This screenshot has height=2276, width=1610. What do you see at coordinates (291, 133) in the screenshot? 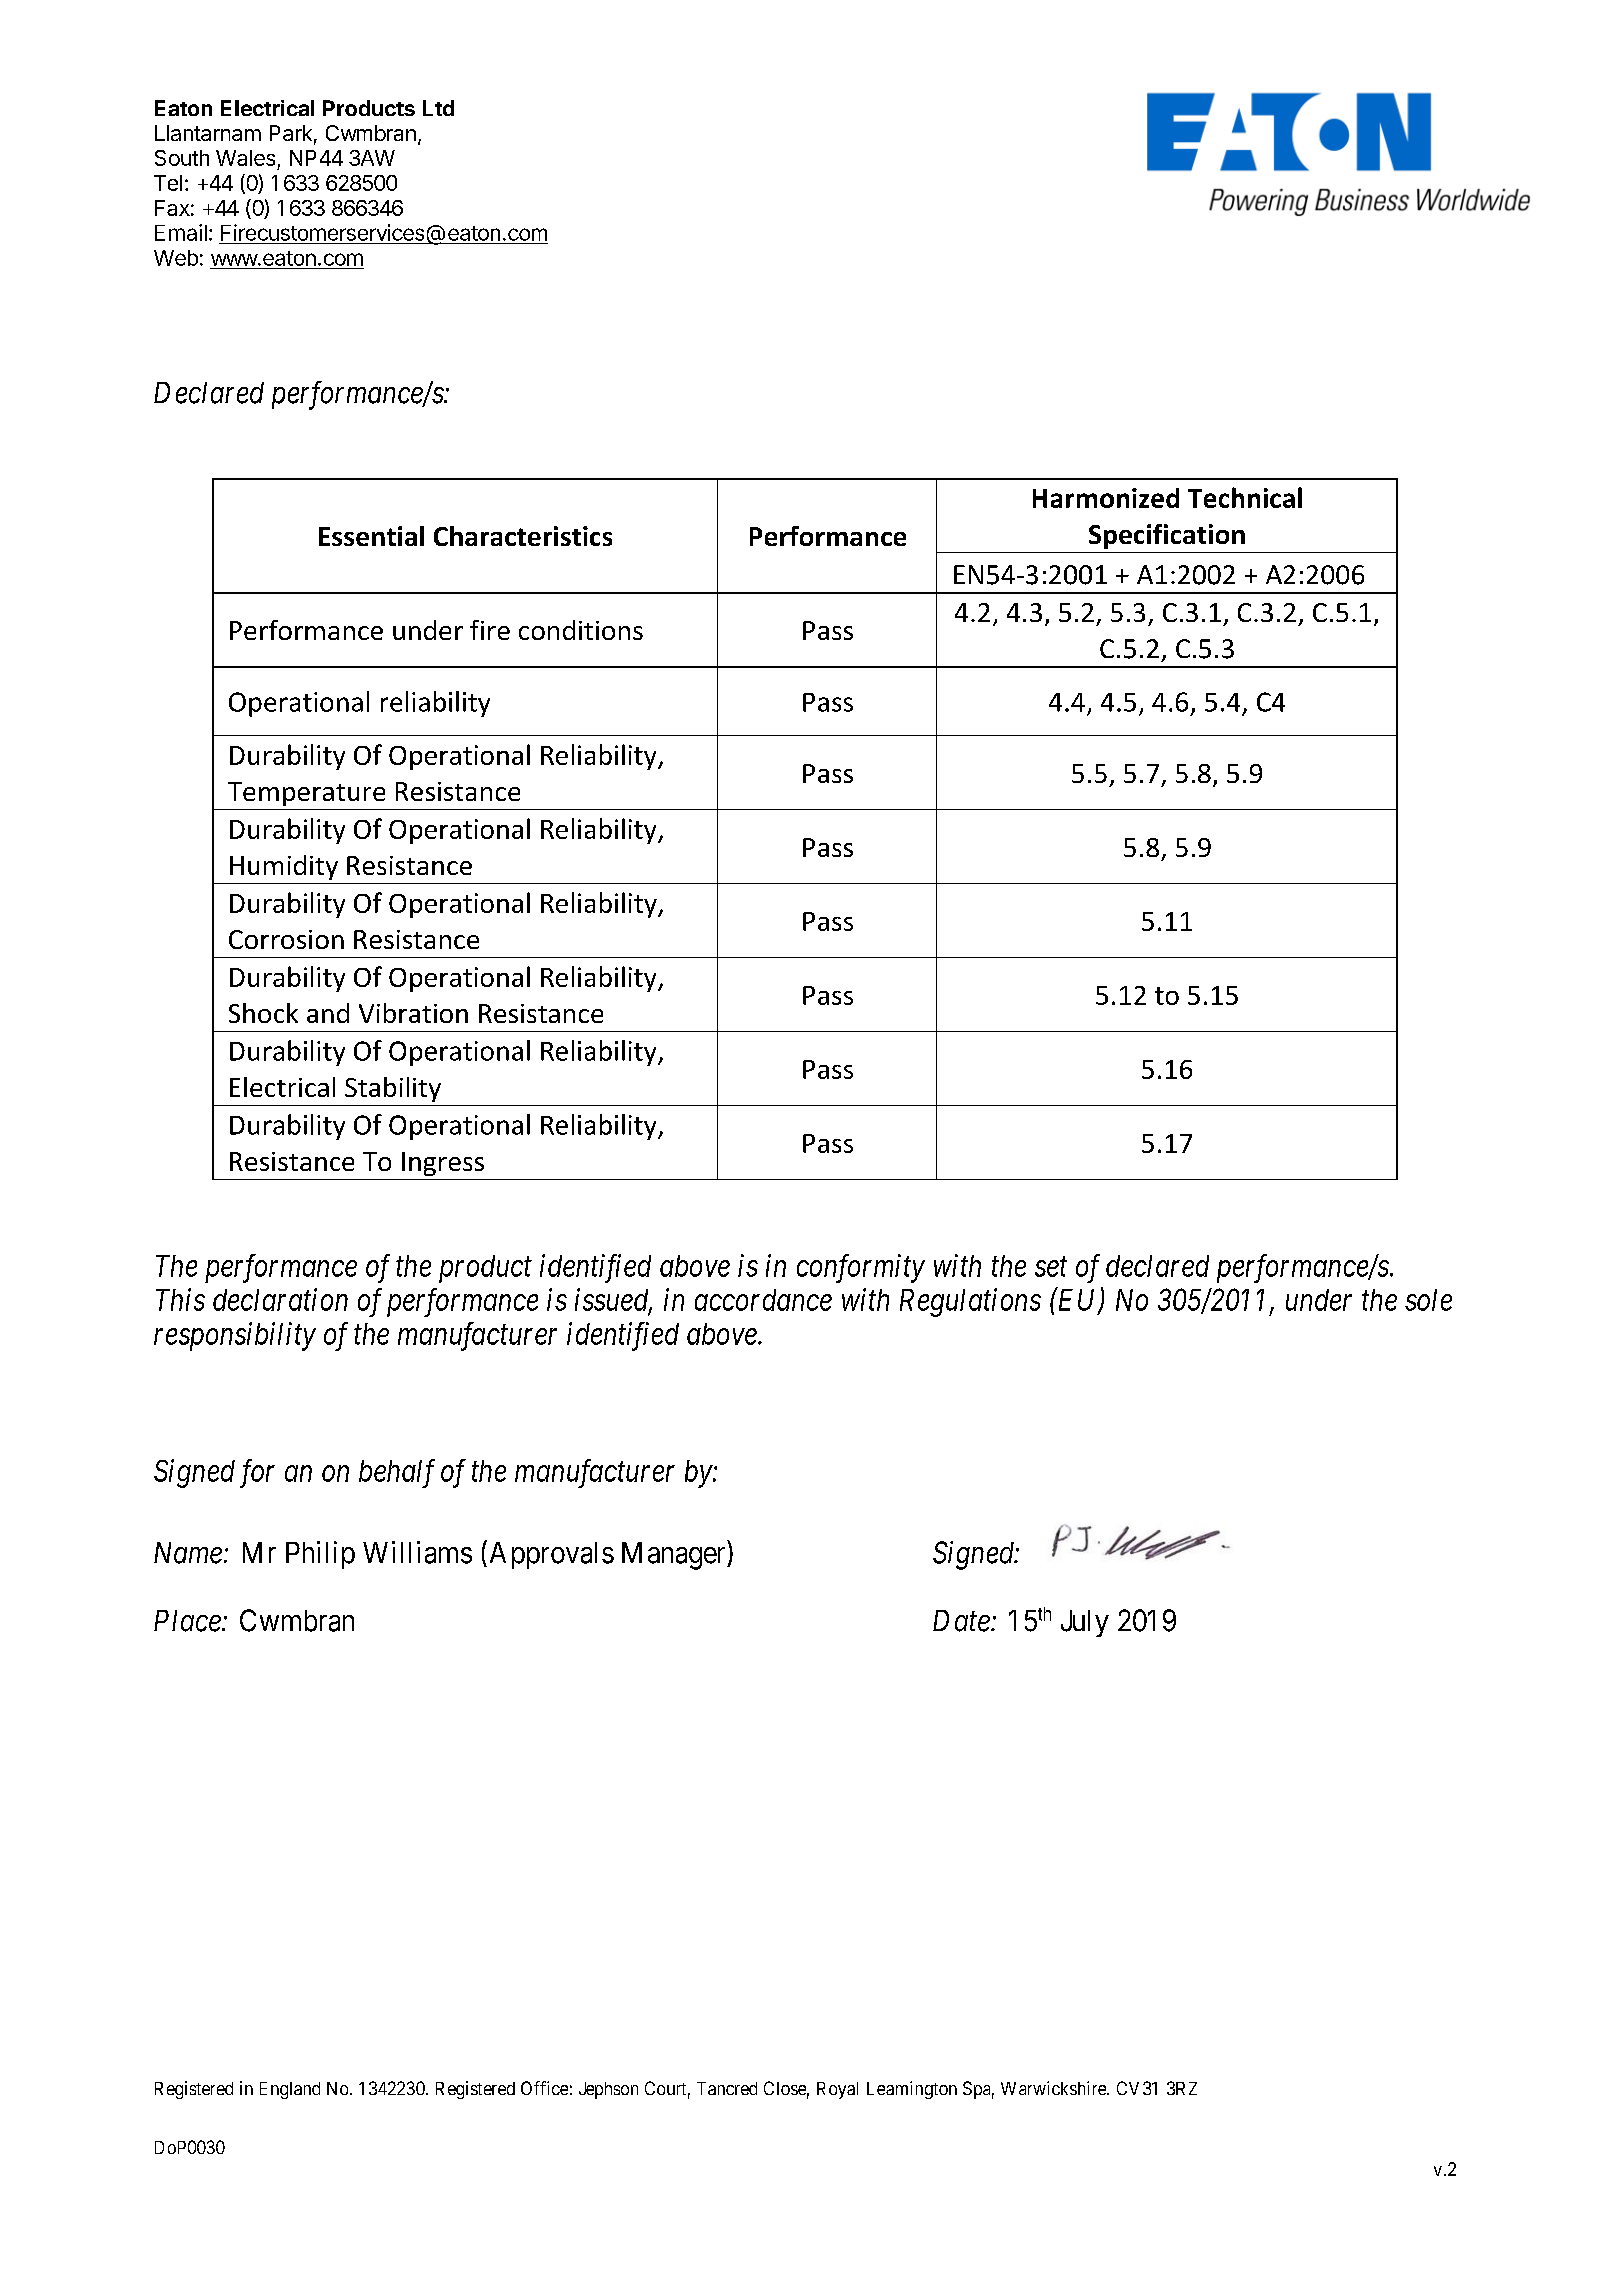
I see `Park` at bounding box center [291, 133].
